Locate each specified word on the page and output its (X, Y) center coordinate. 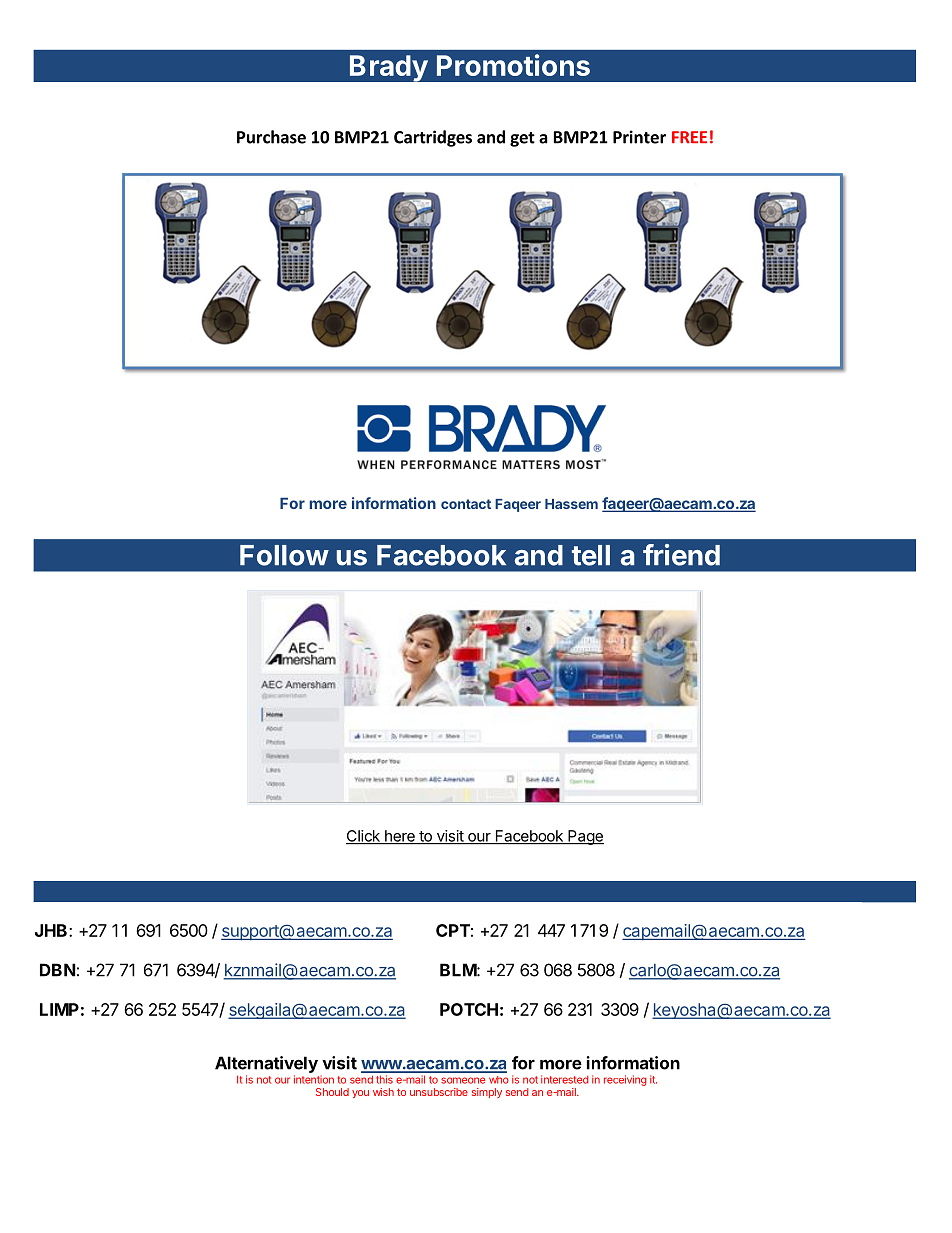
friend (681, 555)
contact (466, 504)
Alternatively (266, 1064)
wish (383, 1092)
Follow (284, 555)
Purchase (271, 137)
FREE (689, 137)
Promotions (513, 65)
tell (591, 555)
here (400, 837)
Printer (639, 137)
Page (585, 837)
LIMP (59, 1009)
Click (364, 837)
